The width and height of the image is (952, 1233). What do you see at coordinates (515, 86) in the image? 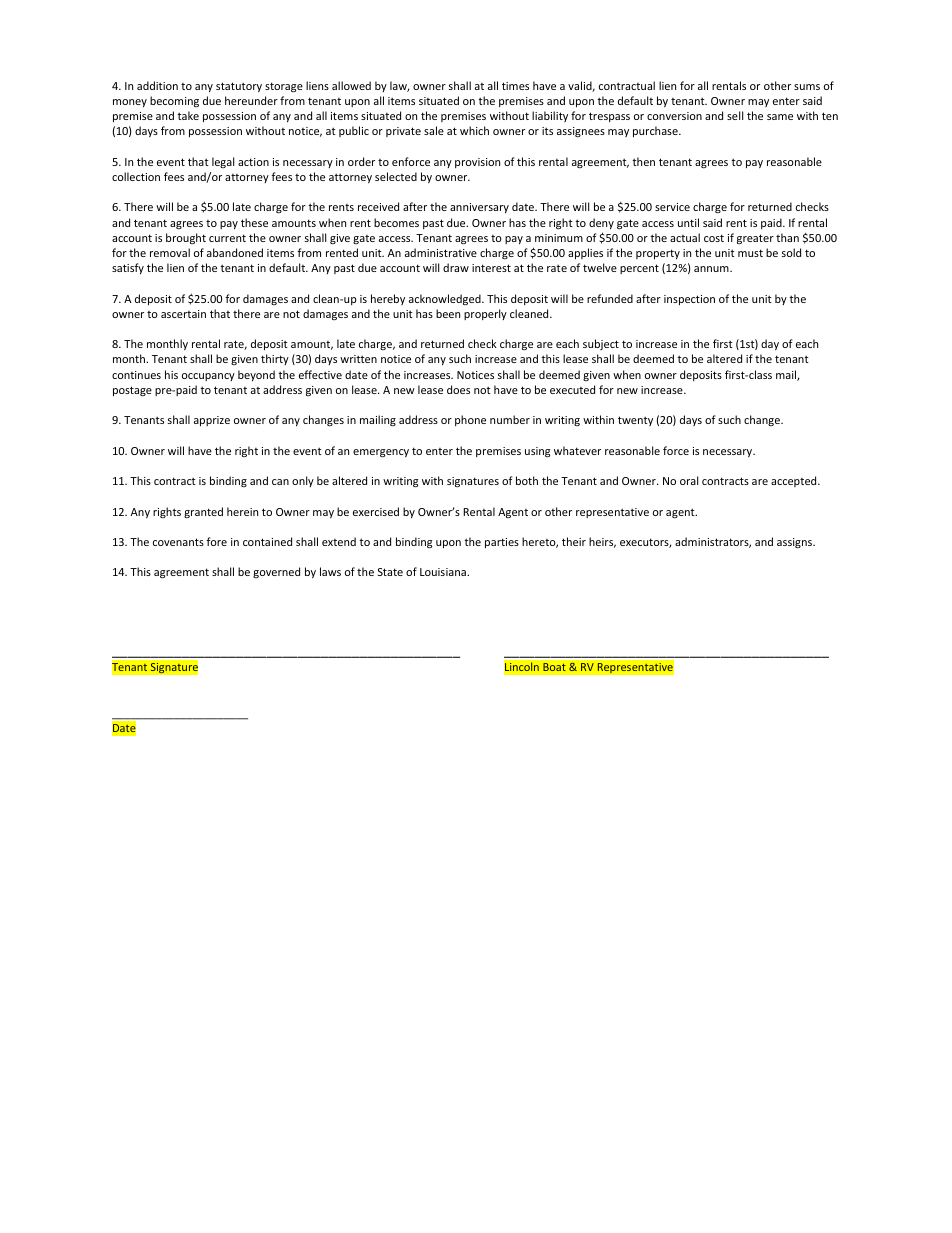
I see `times` at bounding box center [515, 86].
